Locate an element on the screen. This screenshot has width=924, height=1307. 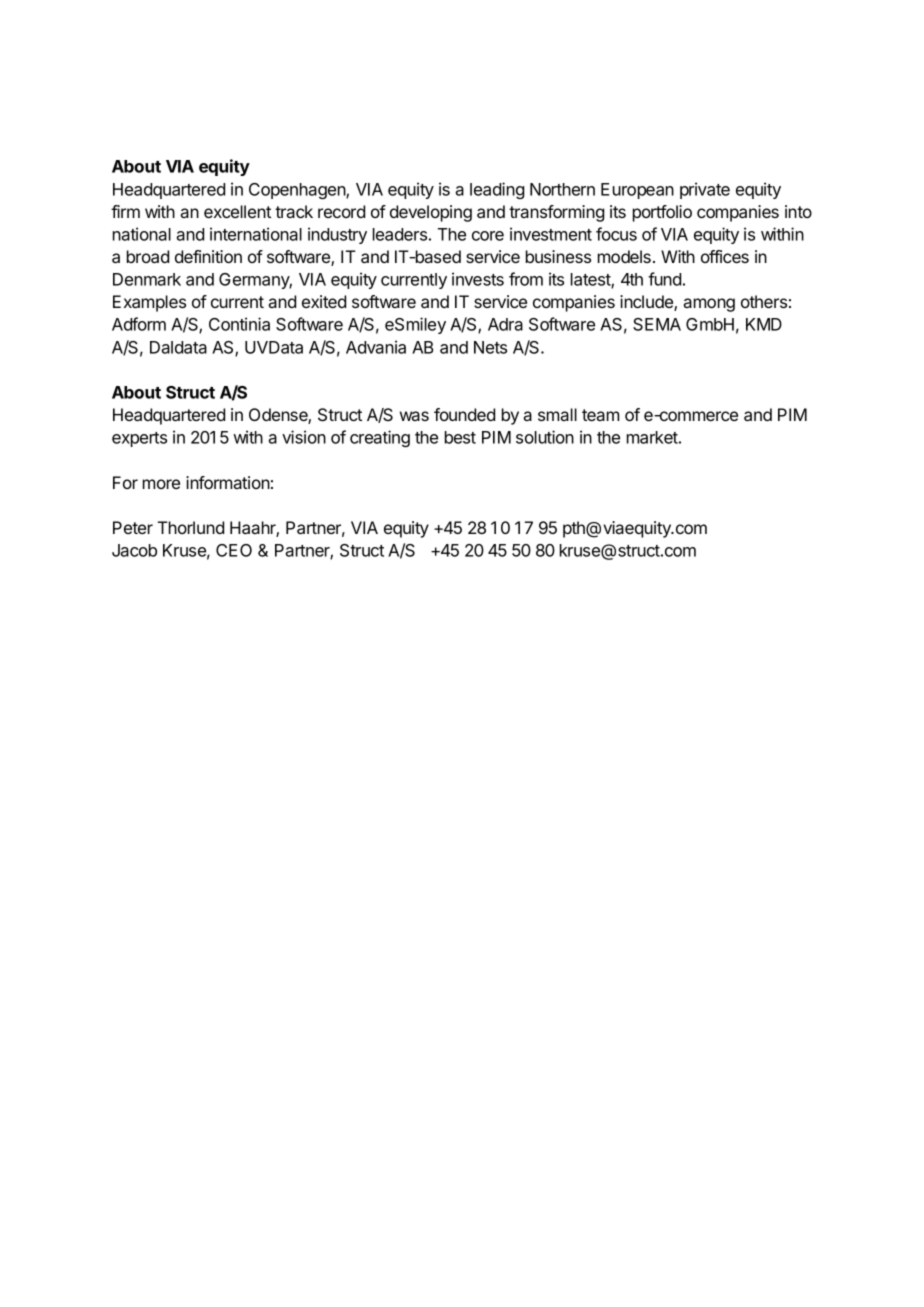
best is located at coordinates (460, 437).
